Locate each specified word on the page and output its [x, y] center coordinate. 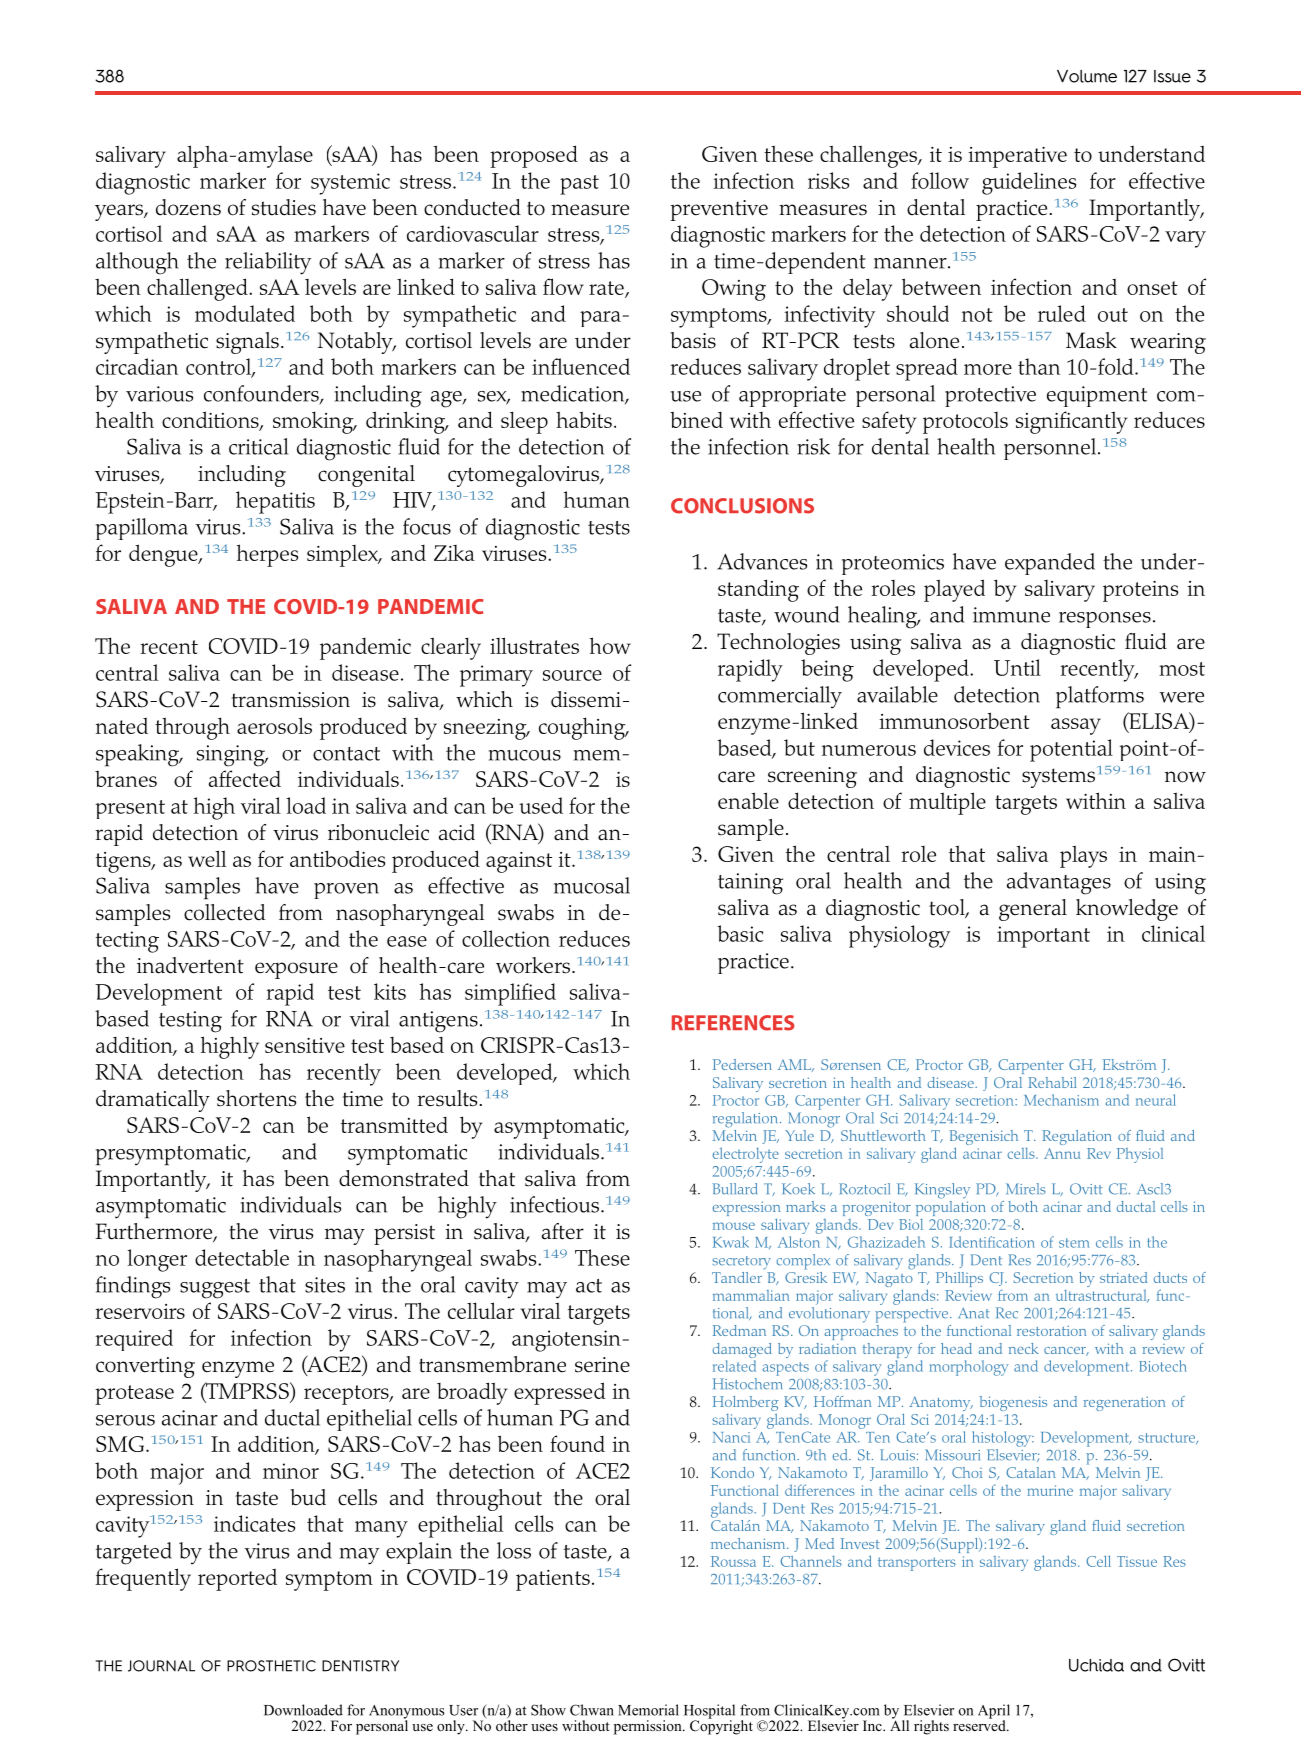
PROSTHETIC [271, 1666]
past [579, 185]
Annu [1062, 1153]
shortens [256, 1098]
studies [284, 207]
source [572, 675]
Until [1017, 667]
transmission [290, 700]
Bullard [734, 1189]
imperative [1017, 157]
